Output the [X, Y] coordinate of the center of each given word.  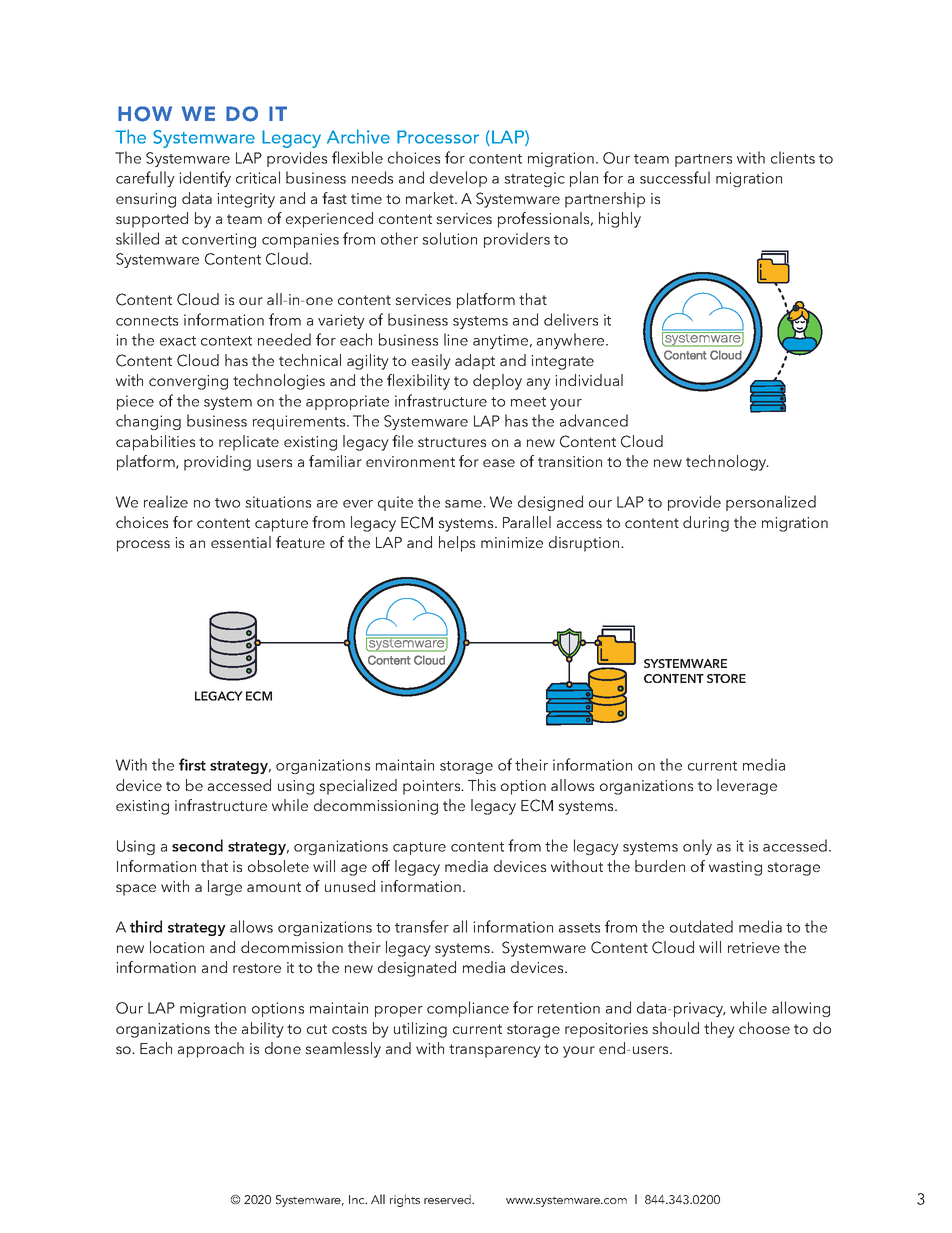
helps [457, 544]
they [719, 1030]
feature [300, 542]
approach [211, 1050]
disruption [585, 544]
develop [458, 179]
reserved [448, 1199]
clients [793, 157]
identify [205, 179]
